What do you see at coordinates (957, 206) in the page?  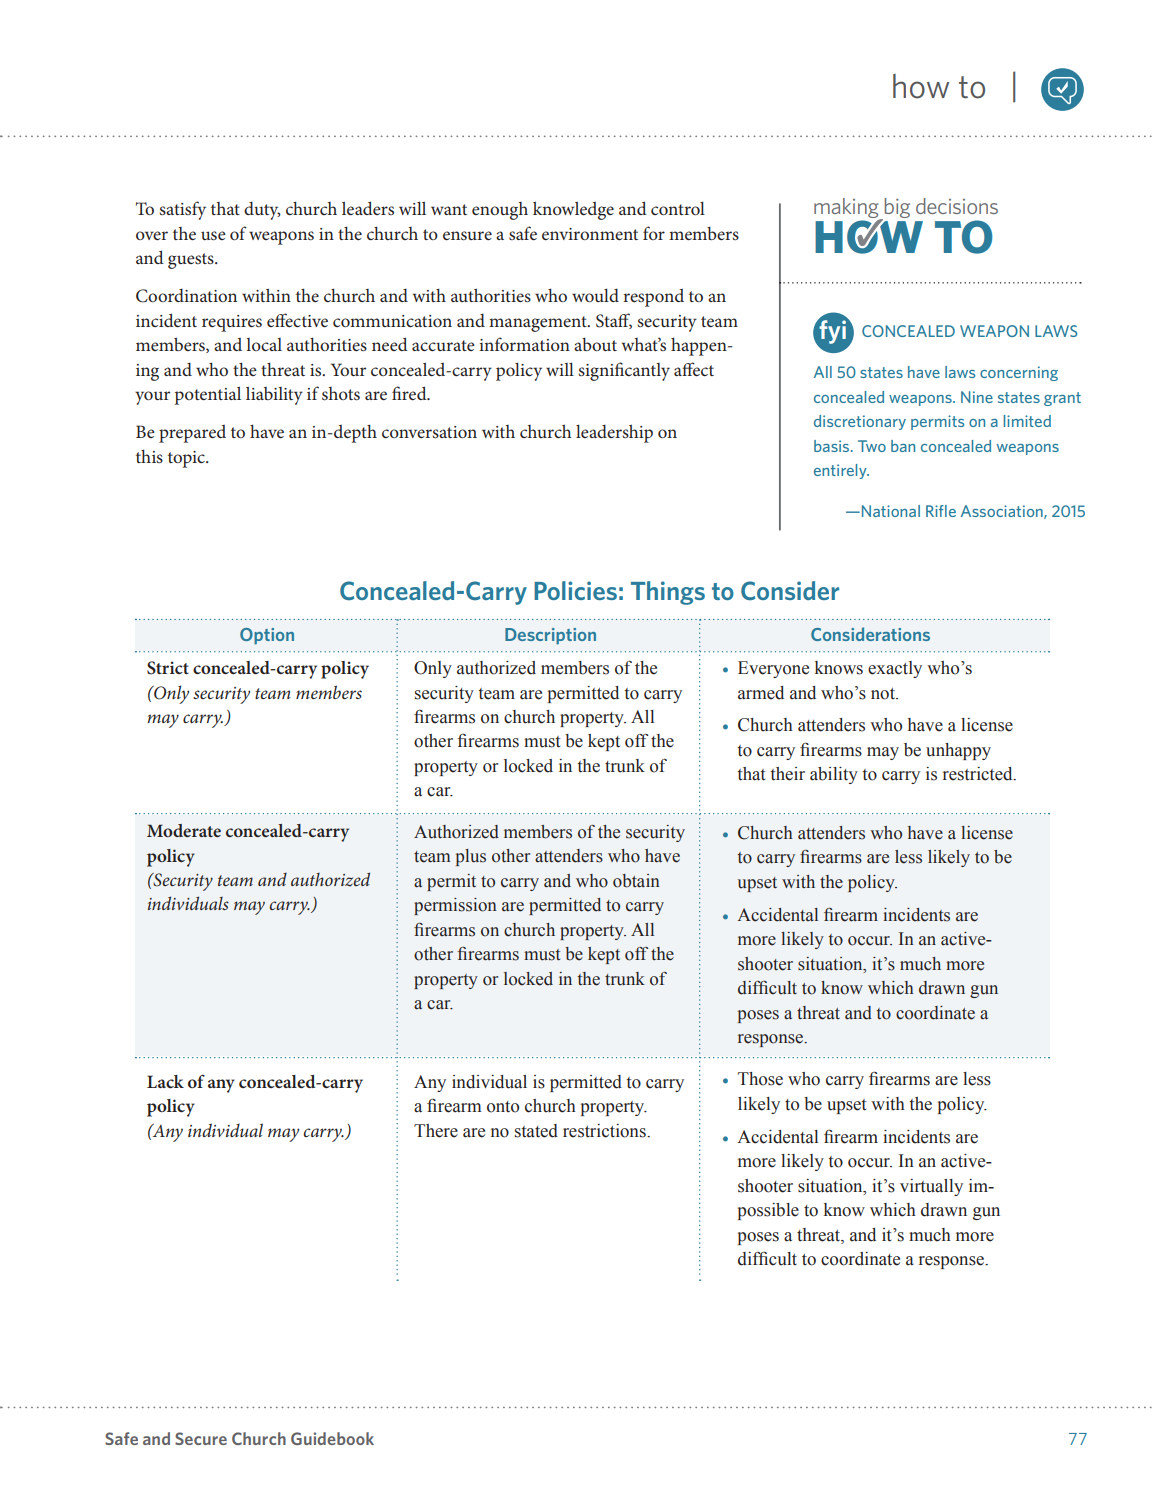 I see `decisions` at bounding box center [957, 206].
